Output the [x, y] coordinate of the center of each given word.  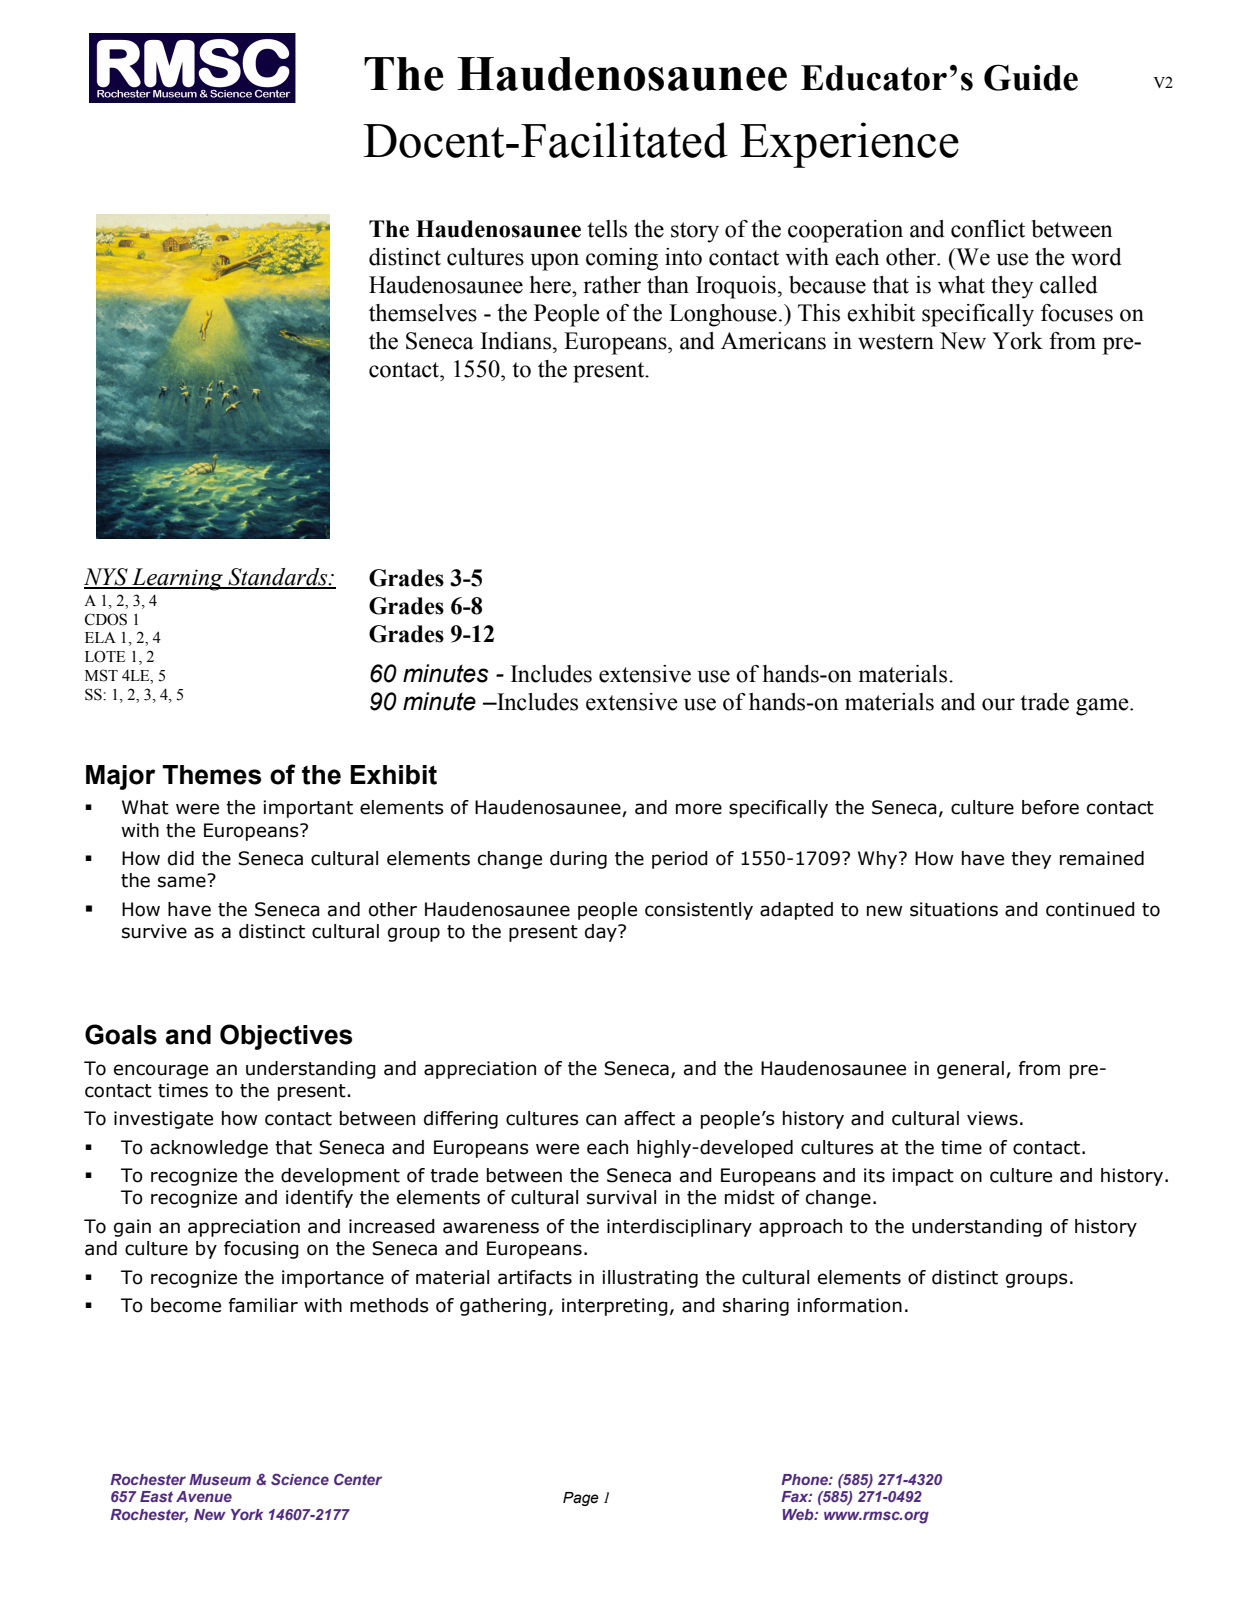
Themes [211, 775]
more [699, 809]
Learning [177, 579]
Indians [516, 341]
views [992, 1118]
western [896, 342]
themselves [423, 313]
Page [581, 1499]
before [1050, 807]
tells [607, 229]
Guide [1031, 77]
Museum [220, 1479]
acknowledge [209, 1149]
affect [649, 1118]
